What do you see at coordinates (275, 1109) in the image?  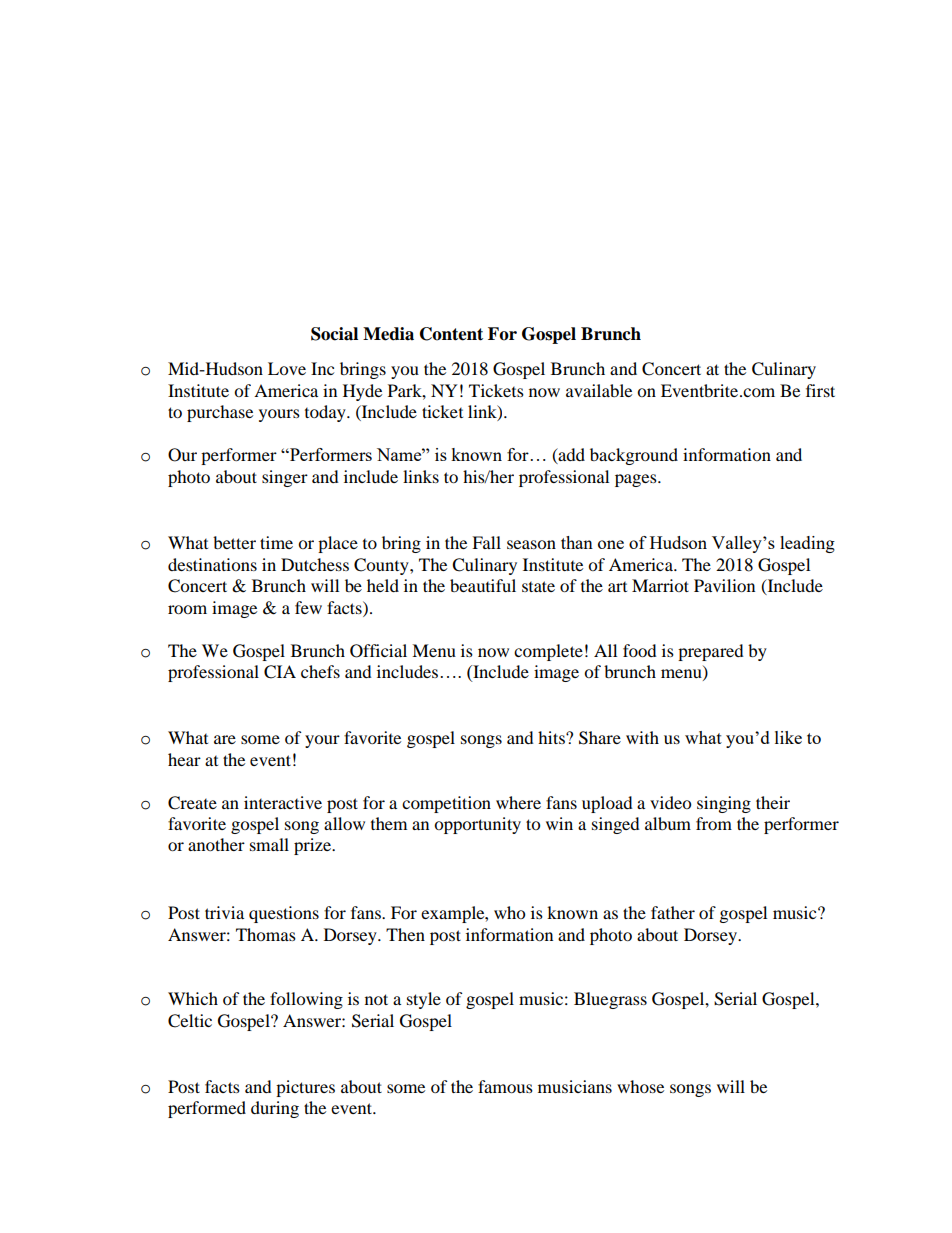 I see `during` at bounding box center [275, 1109].
